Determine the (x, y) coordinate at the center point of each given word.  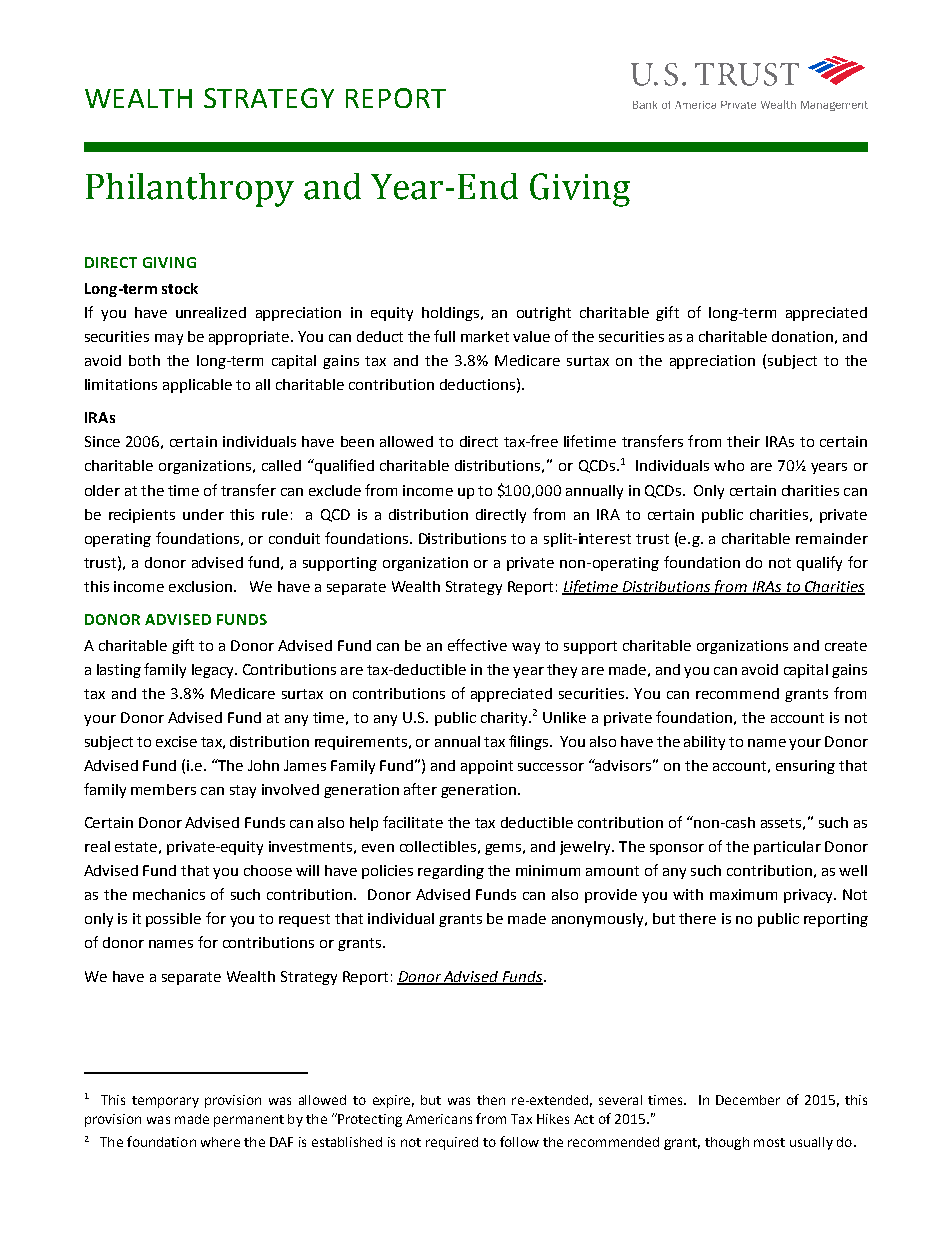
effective (477, 645)
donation (802, 336)
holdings (450, 314)
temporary (165, 1102)
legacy (214, 671)
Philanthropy (190, 190)
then (491, 1100)
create (846, 646)
